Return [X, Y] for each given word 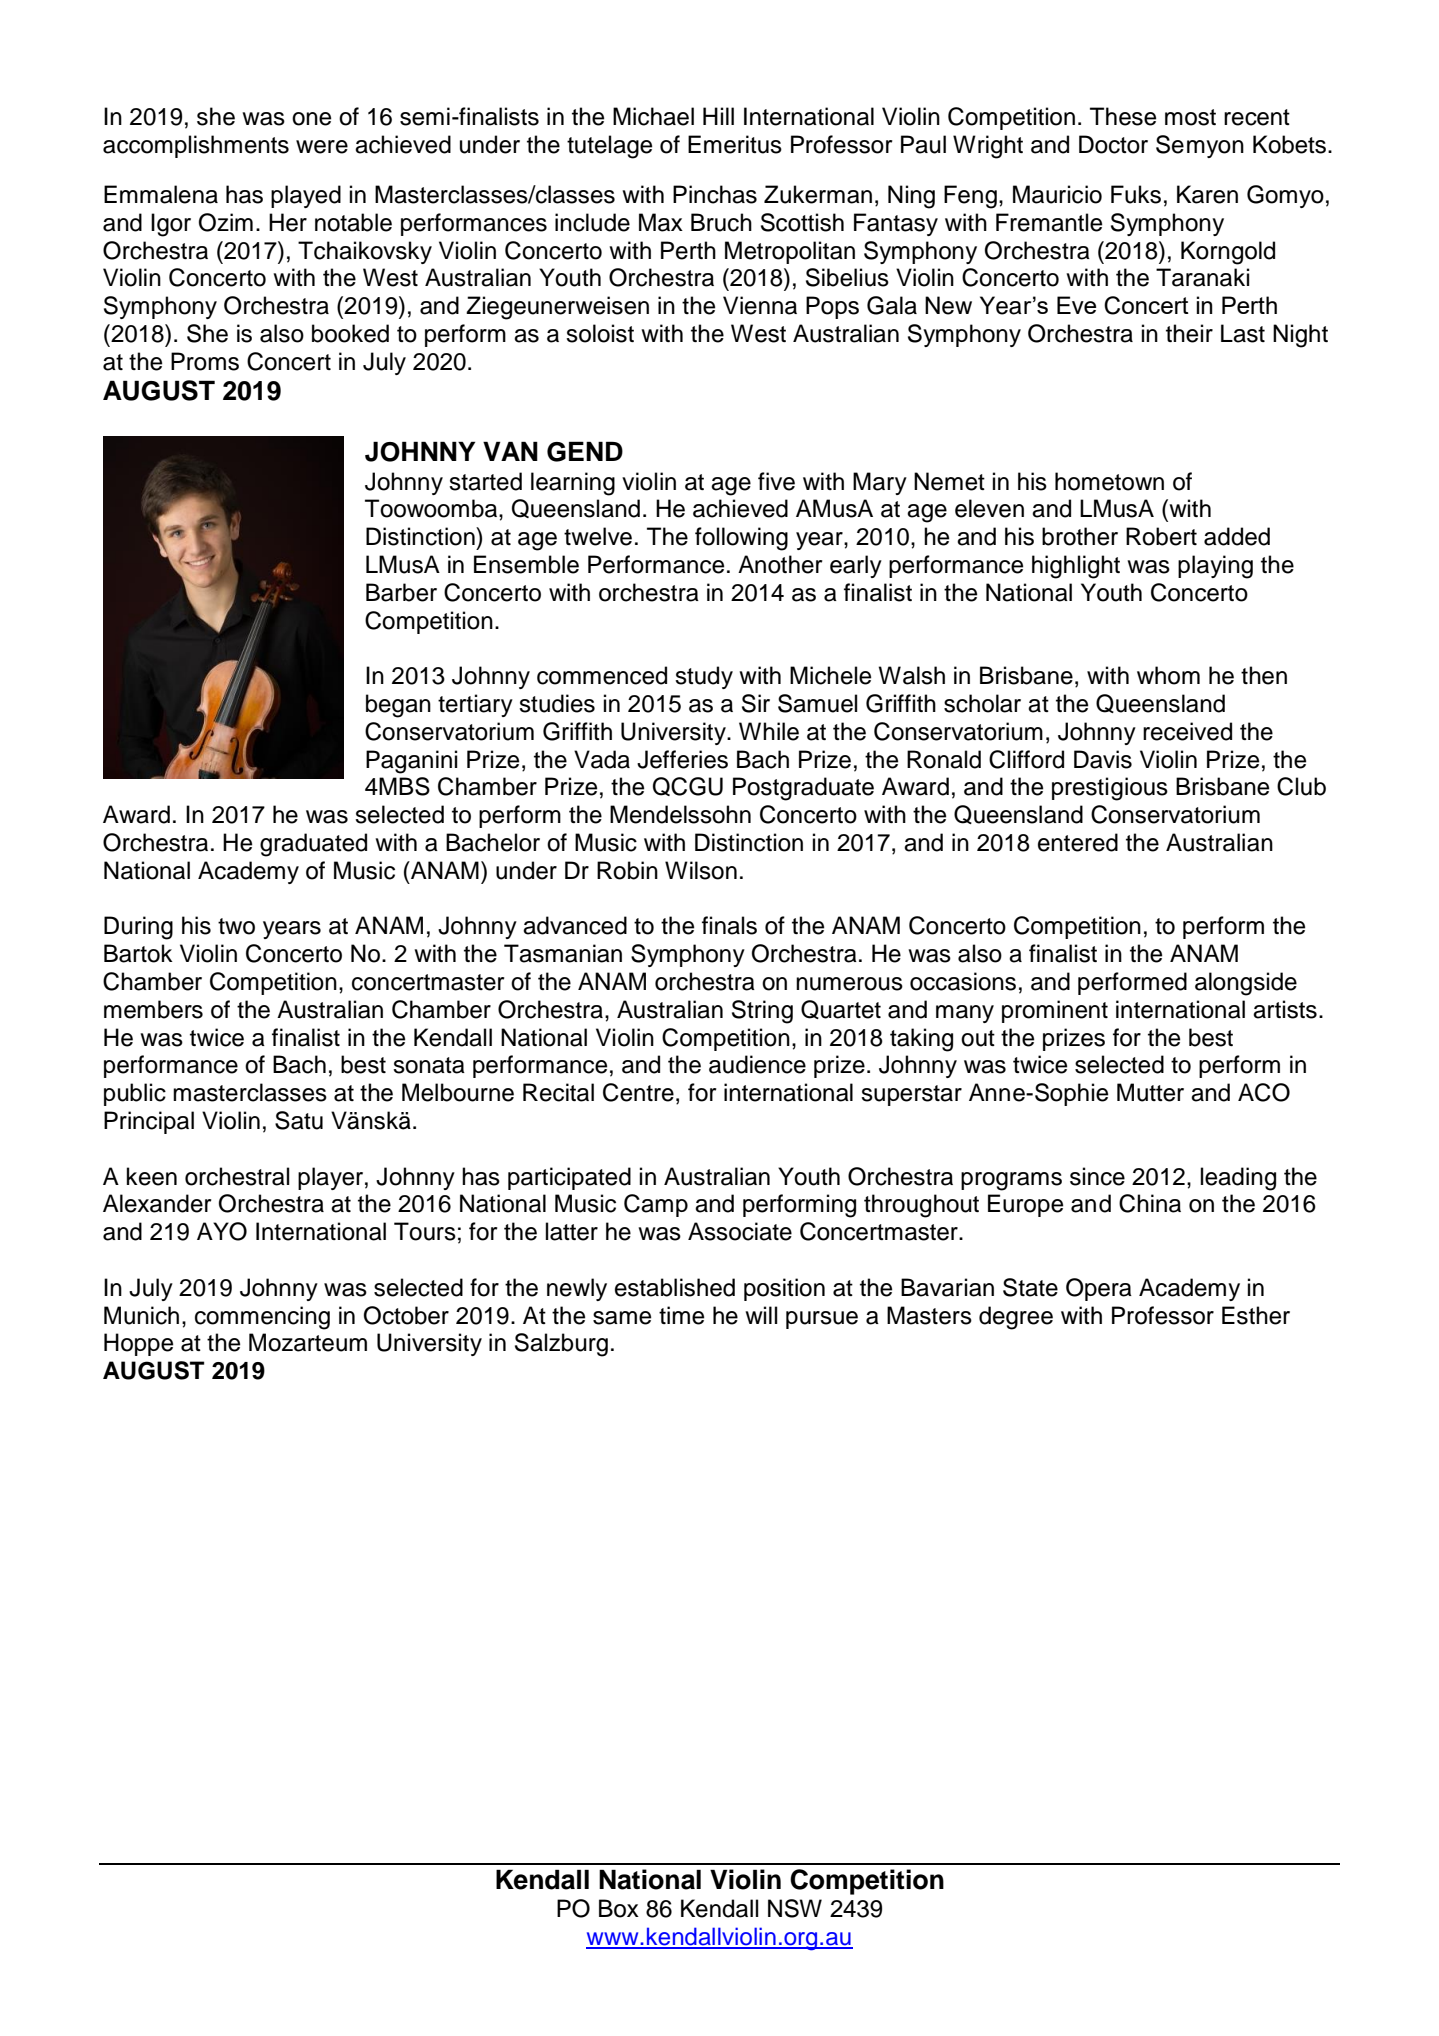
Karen [1207, 194]
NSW [795, 1908]
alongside [1246, 984]
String [762, 1012]
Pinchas [715, 194]
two [236, 926]
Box [619, 1908]
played [306, 196]
